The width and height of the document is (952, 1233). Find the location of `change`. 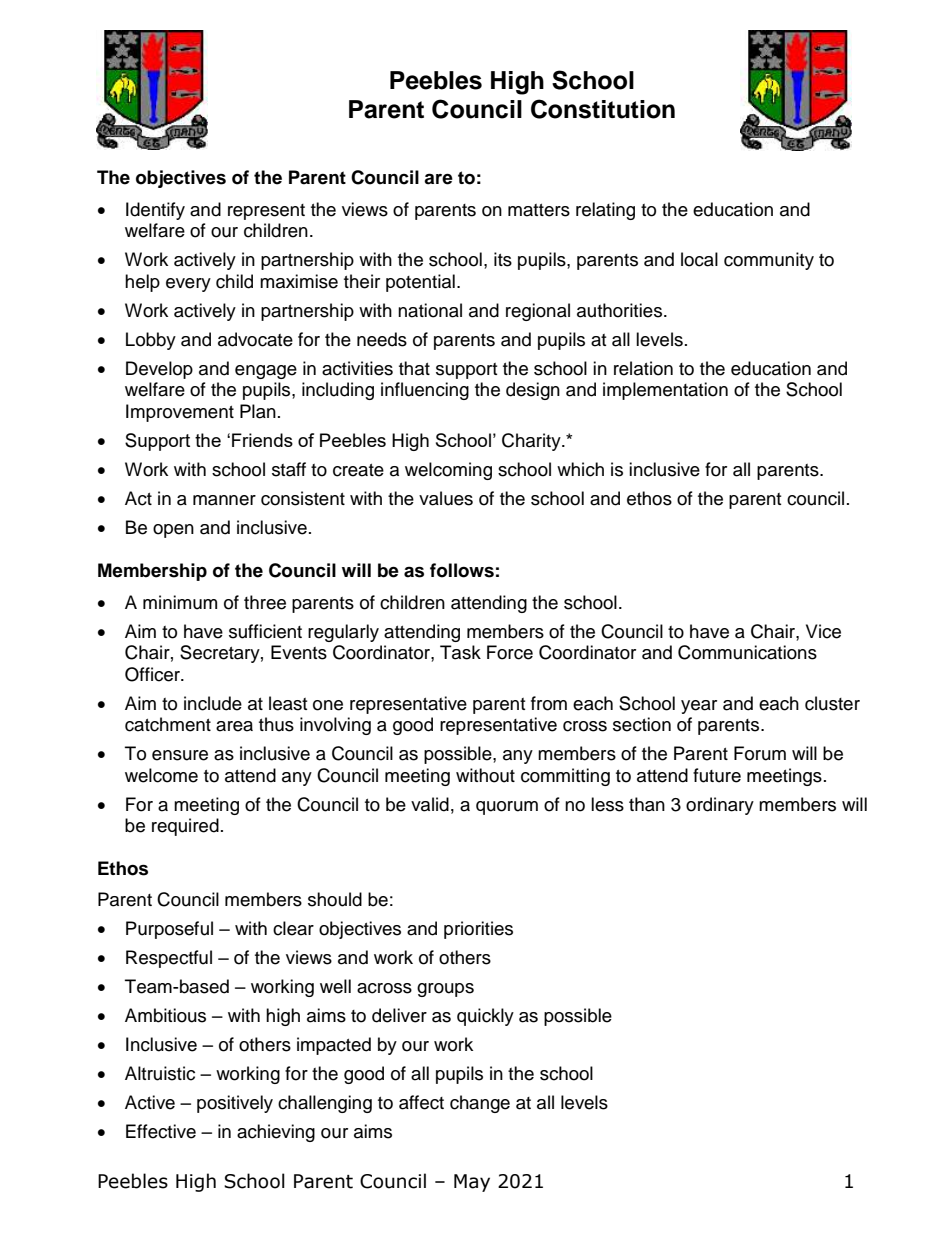

change is located at coordinates (480, 1104).
